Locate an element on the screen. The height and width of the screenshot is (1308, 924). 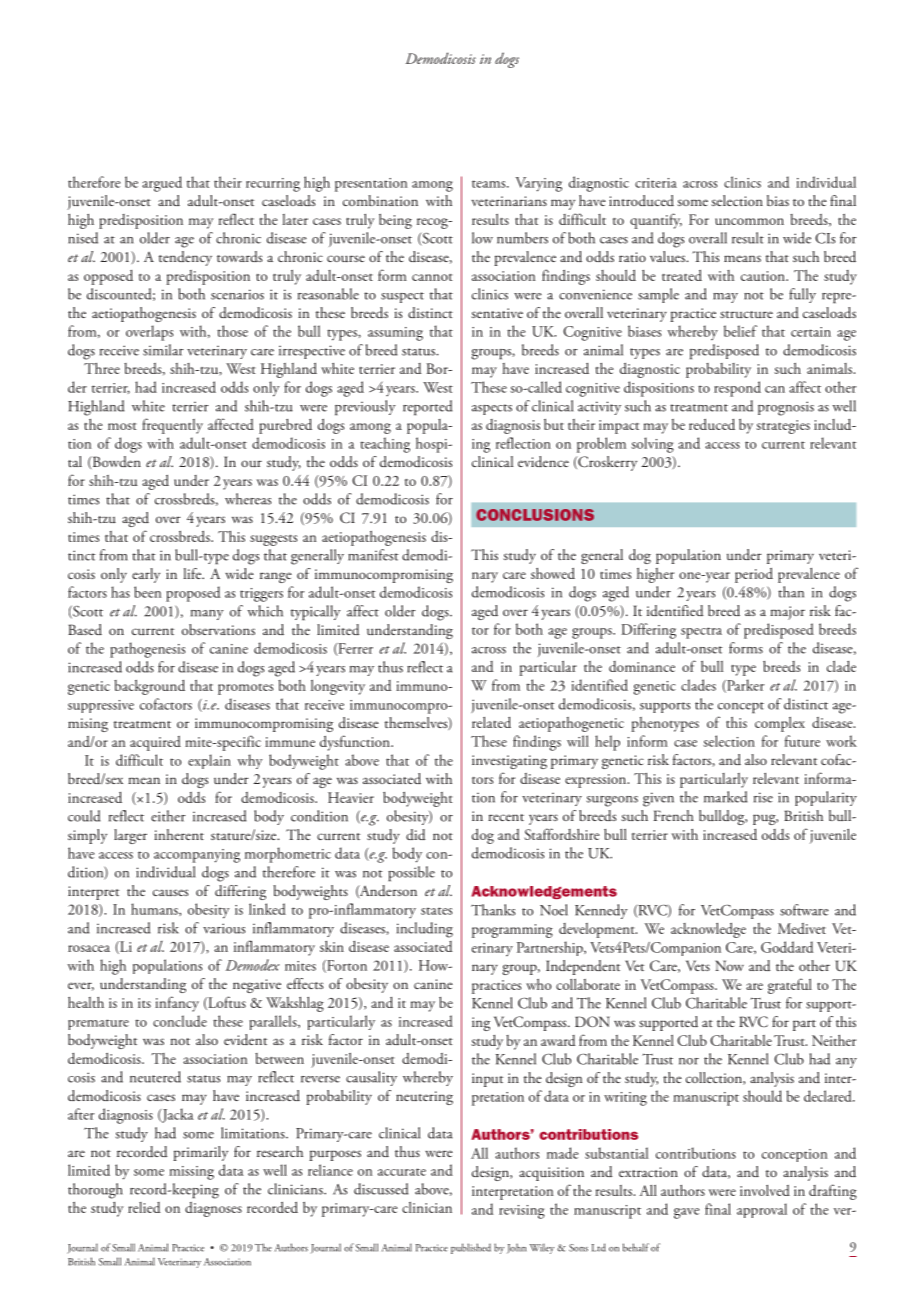
uncommon is located at coordinates (749, 221).
